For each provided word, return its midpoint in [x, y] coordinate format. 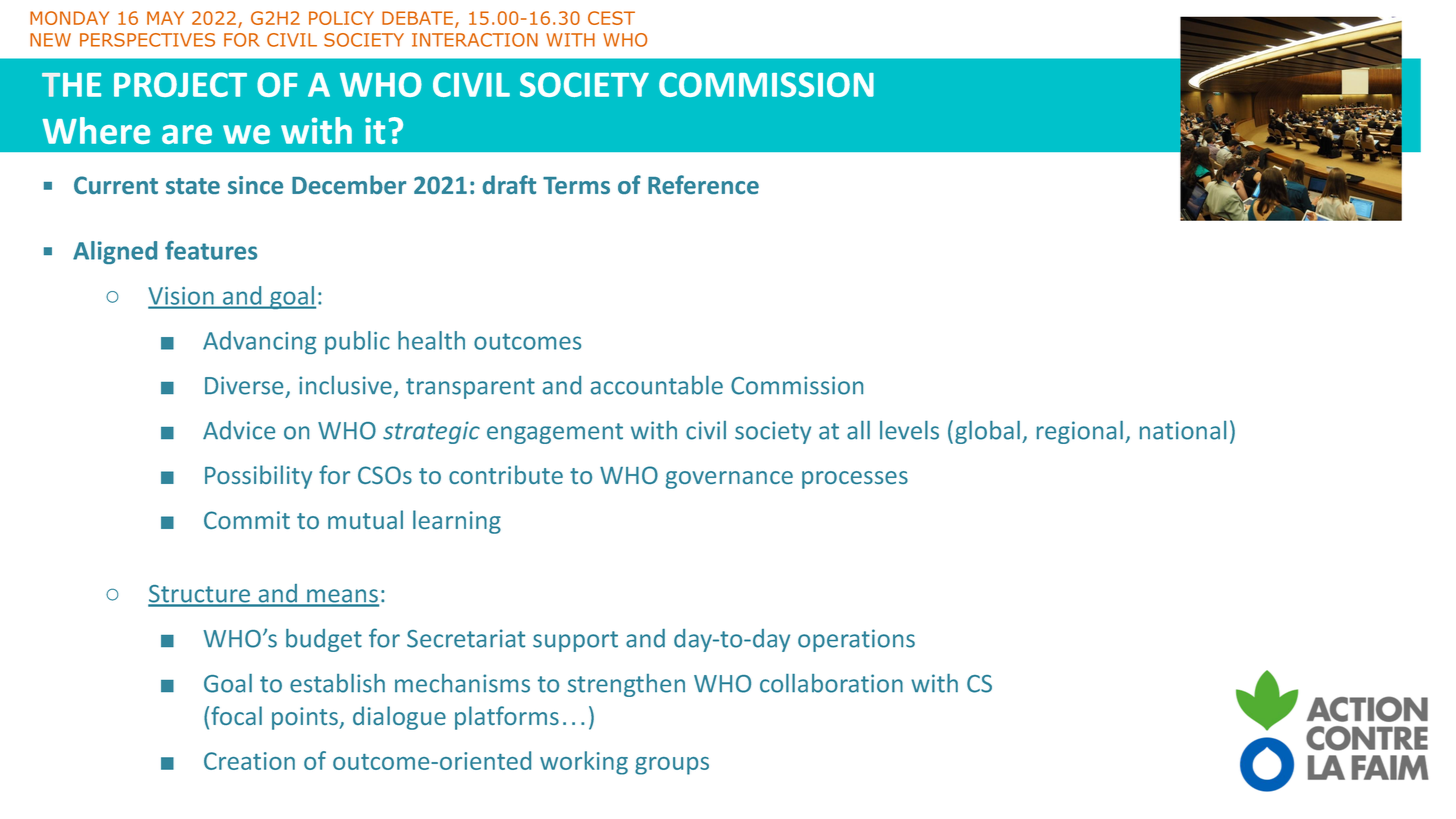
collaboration [831, 683]
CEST [611, 18]
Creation [249, 761]
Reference [703, 184]
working [584, 763]
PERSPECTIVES [147, 40]
